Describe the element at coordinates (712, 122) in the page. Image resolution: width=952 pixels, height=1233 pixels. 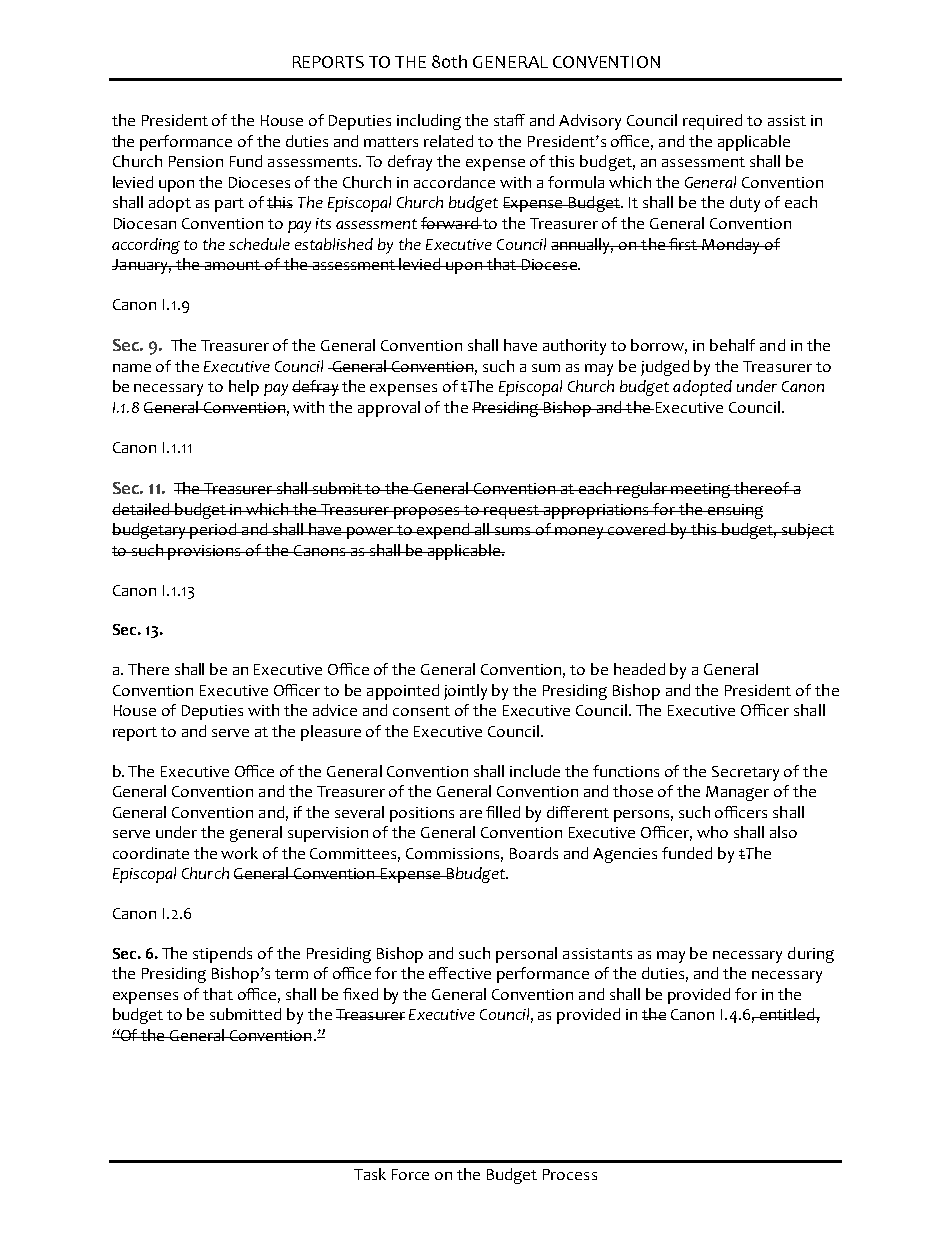
I see `required` at that location.
